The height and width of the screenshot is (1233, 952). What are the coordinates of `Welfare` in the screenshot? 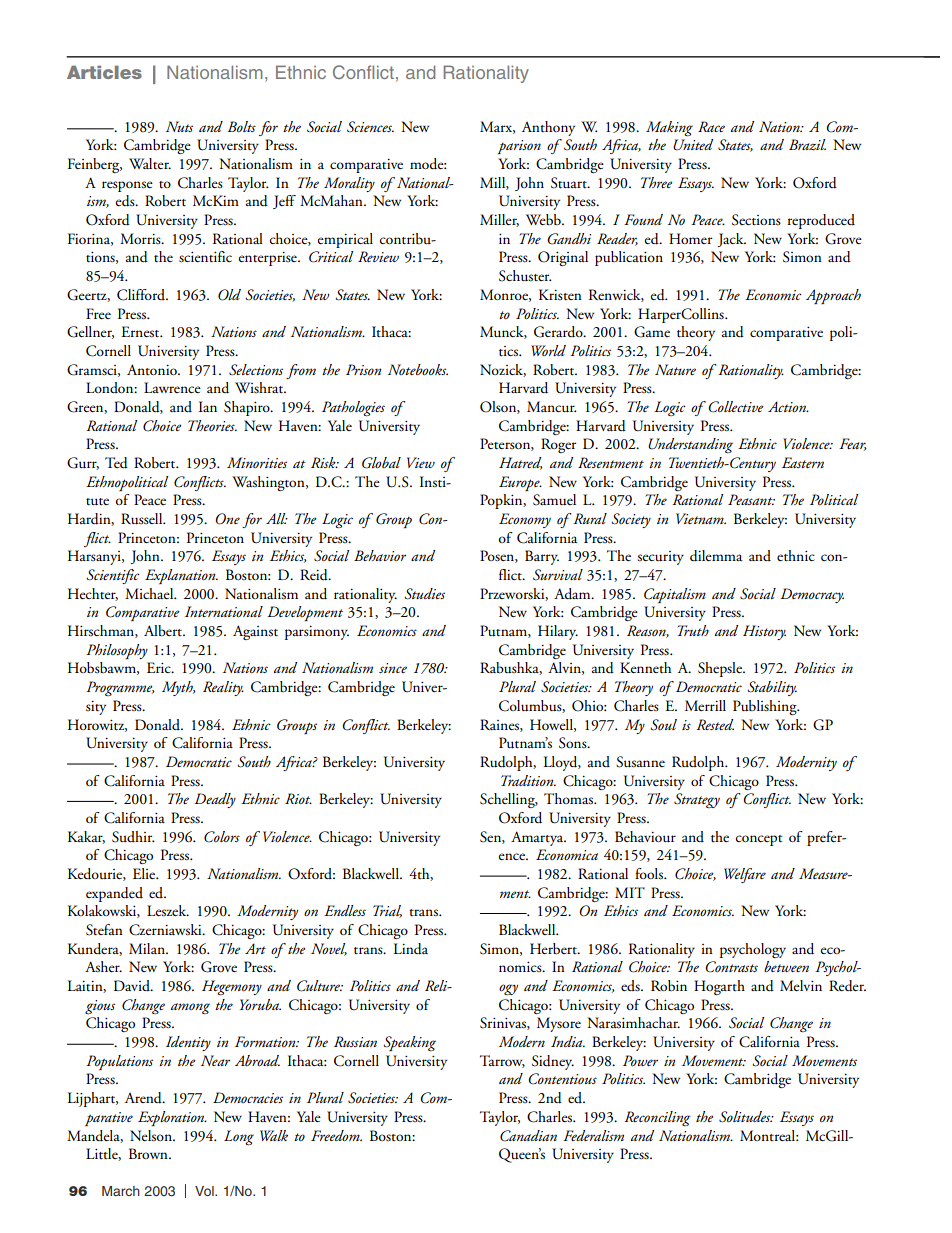 It's located at (745, 875).
